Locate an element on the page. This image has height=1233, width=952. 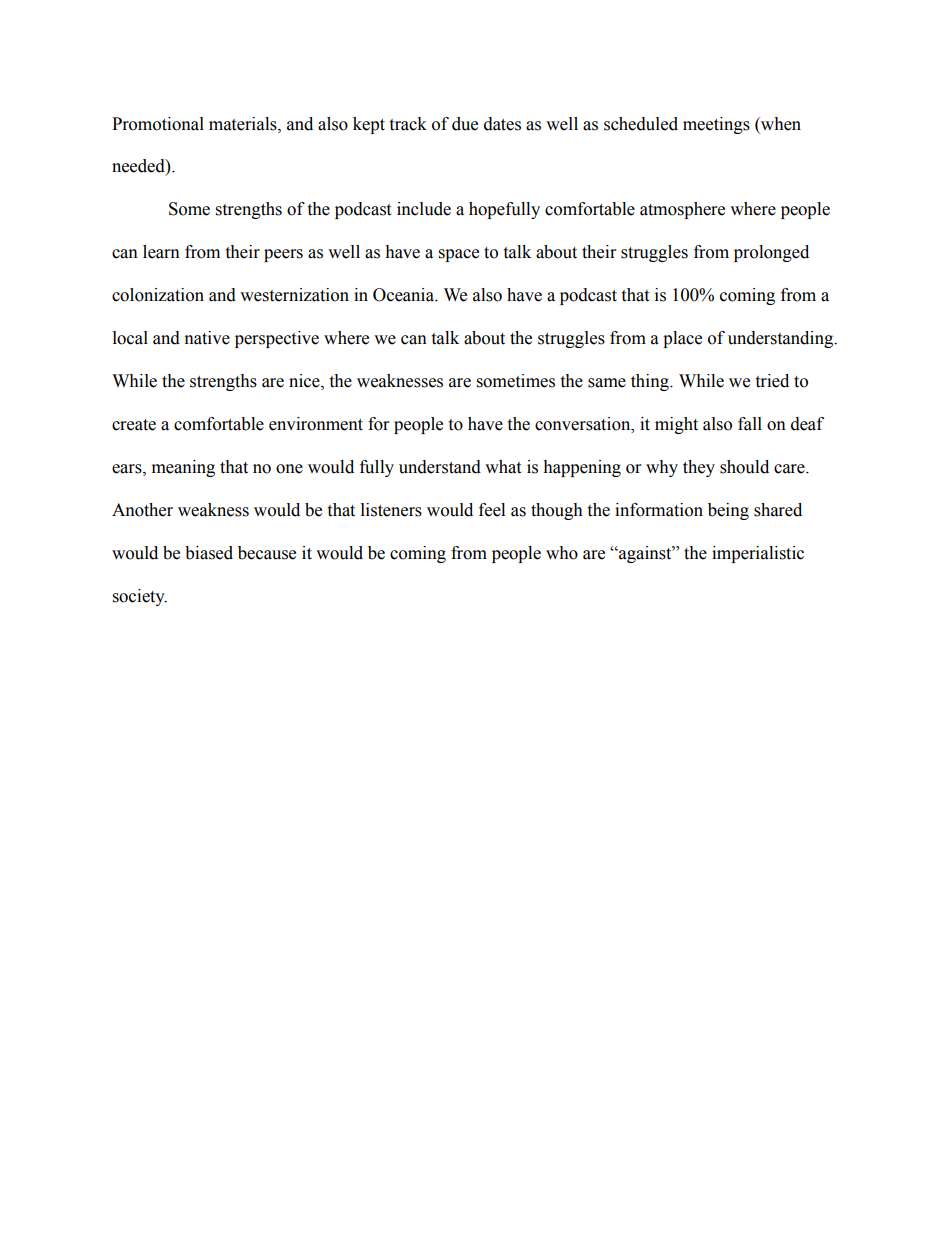
colonization is located at coordinates (158, 295).
